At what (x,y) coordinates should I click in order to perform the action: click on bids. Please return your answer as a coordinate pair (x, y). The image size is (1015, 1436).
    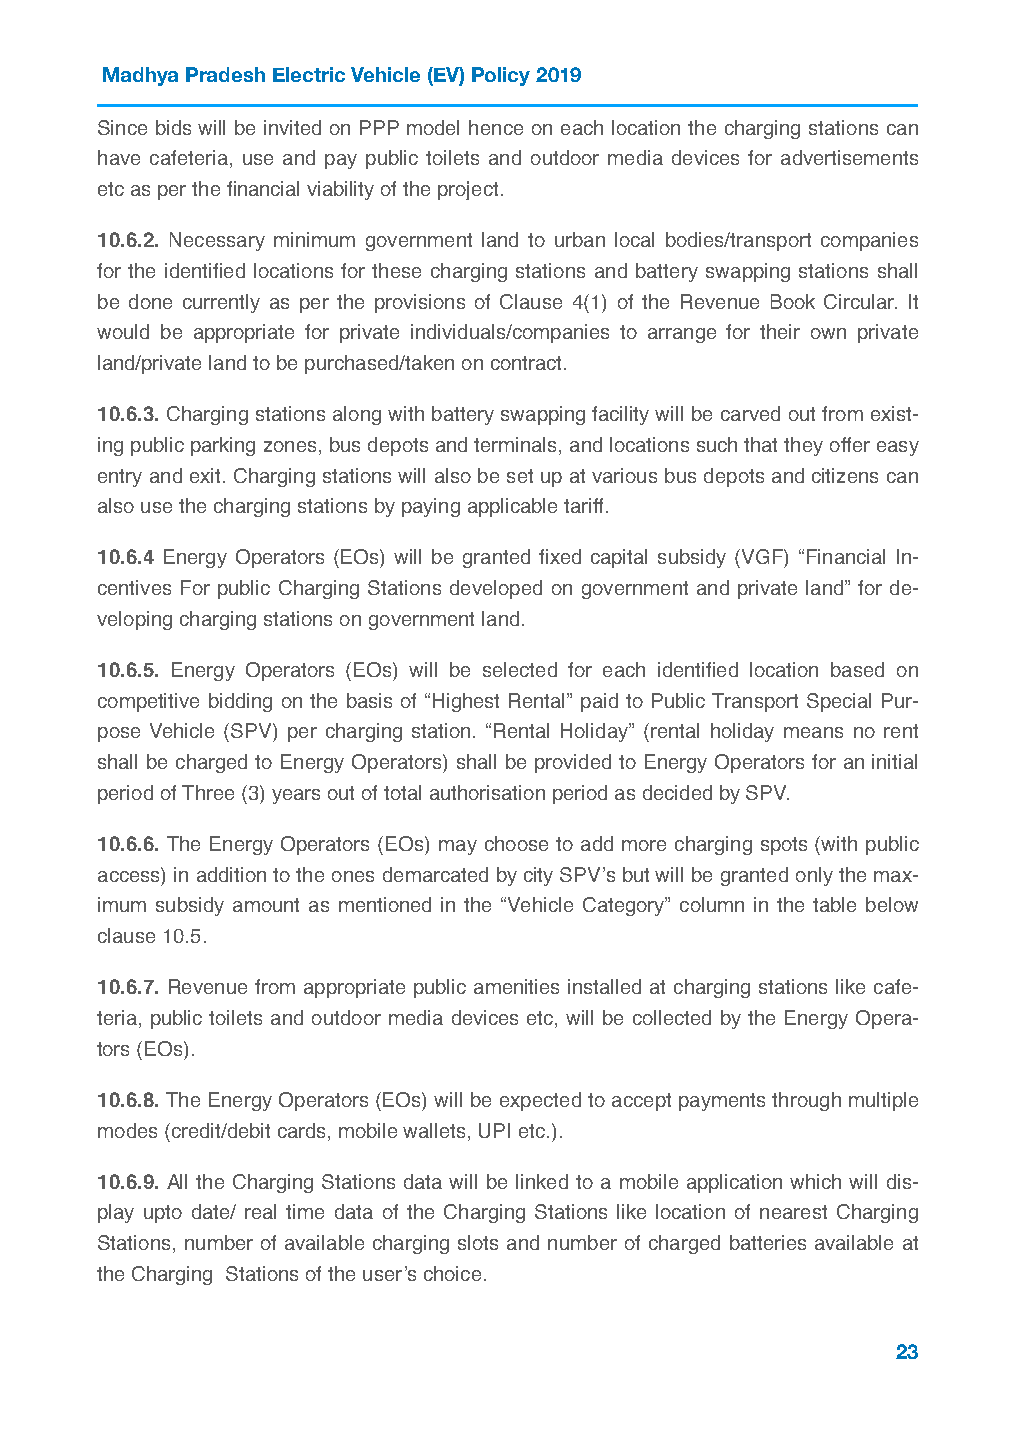
    Looking at the image, I should click on (173, 127).
